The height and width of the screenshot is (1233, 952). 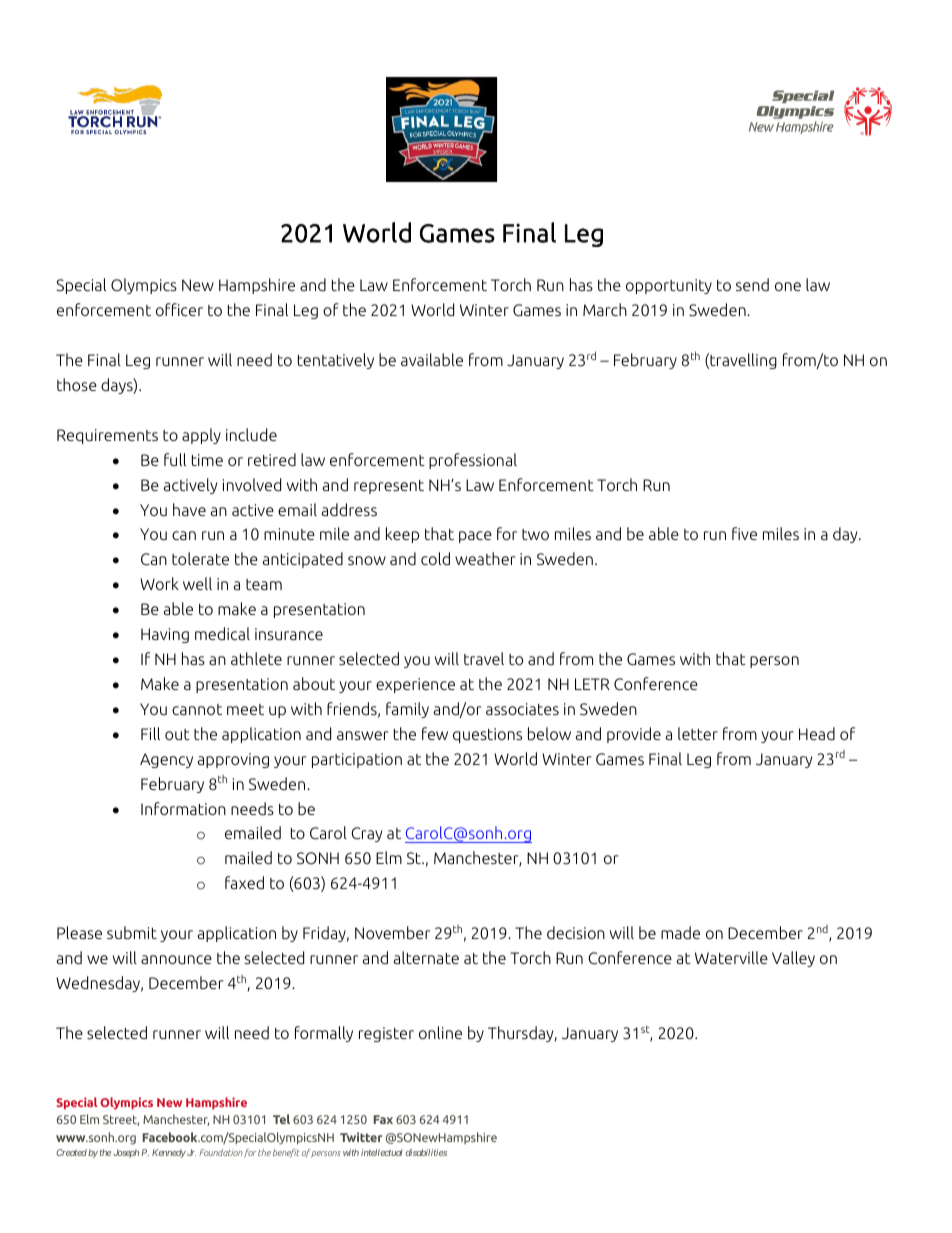 What do you see at coordinates (159, 583) in the screenshot?
I see `Work` at bounding box center [159, 583].
